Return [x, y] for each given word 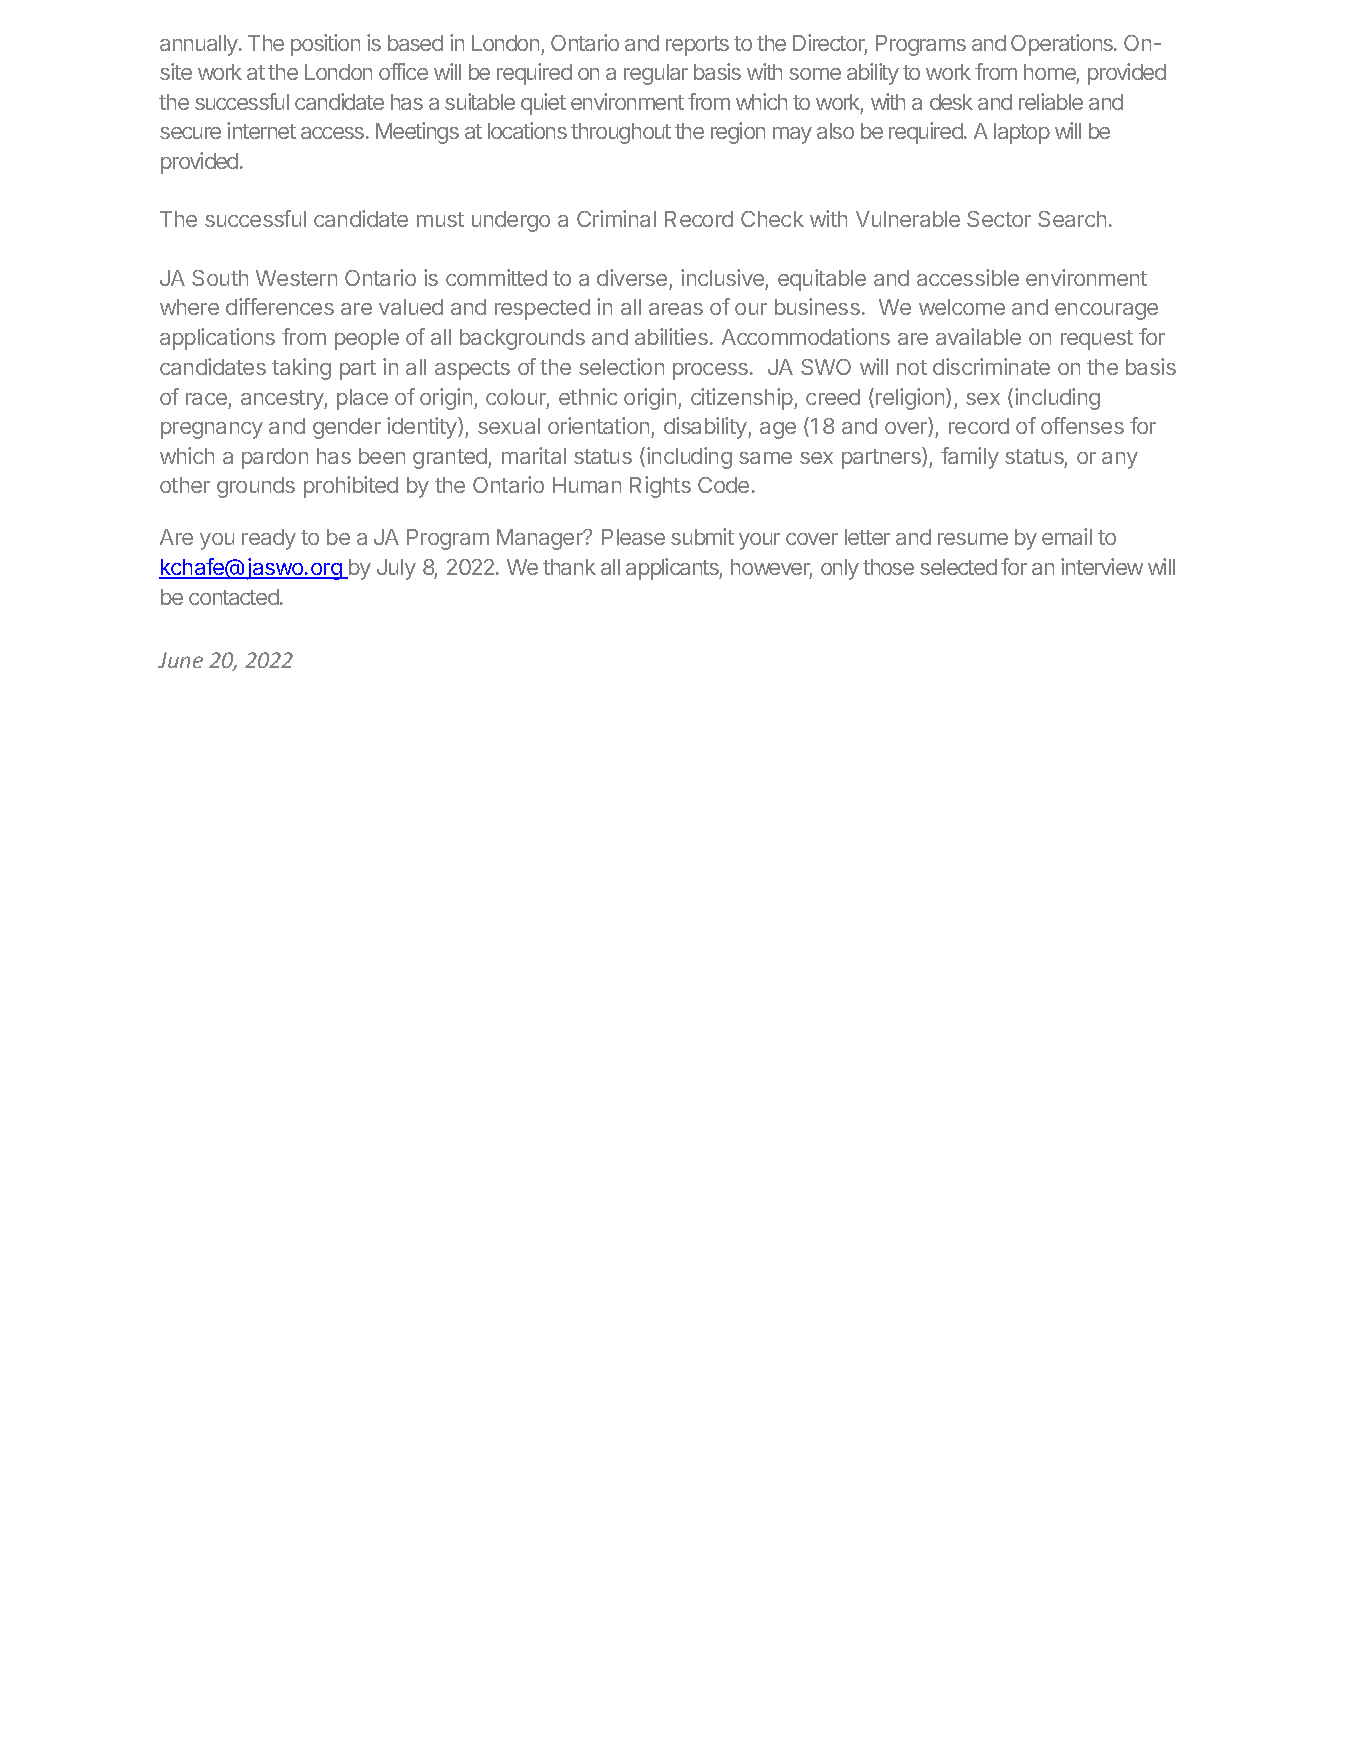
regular [656, 74]
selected [958, 567]
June [180, 660]
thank [569, 567]
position [325, 45]
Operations [1063, 45]
